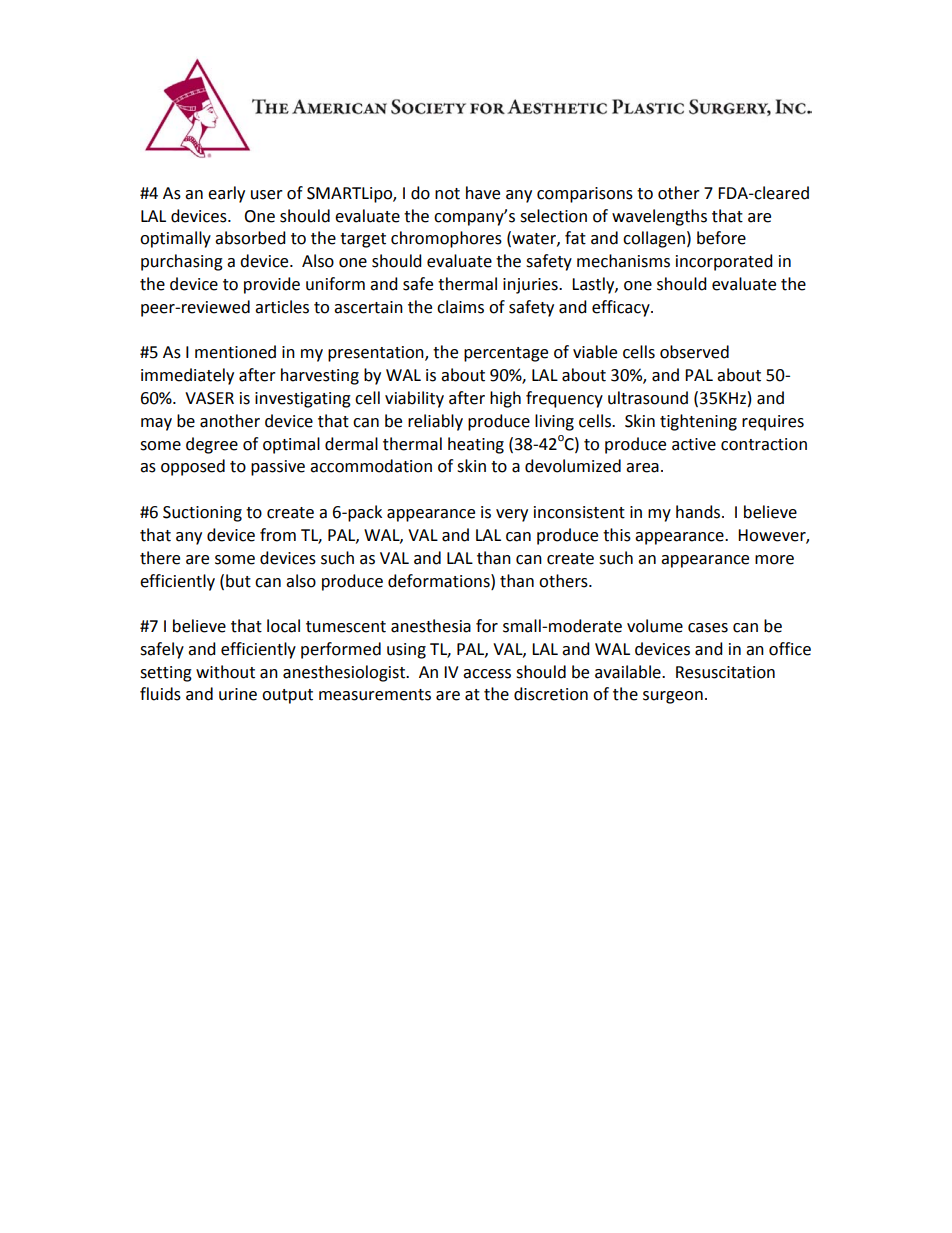  What do you see at coordinates (235, 352) in the screenshot?
I see `mentioned` at bounding box center [235, 352].
